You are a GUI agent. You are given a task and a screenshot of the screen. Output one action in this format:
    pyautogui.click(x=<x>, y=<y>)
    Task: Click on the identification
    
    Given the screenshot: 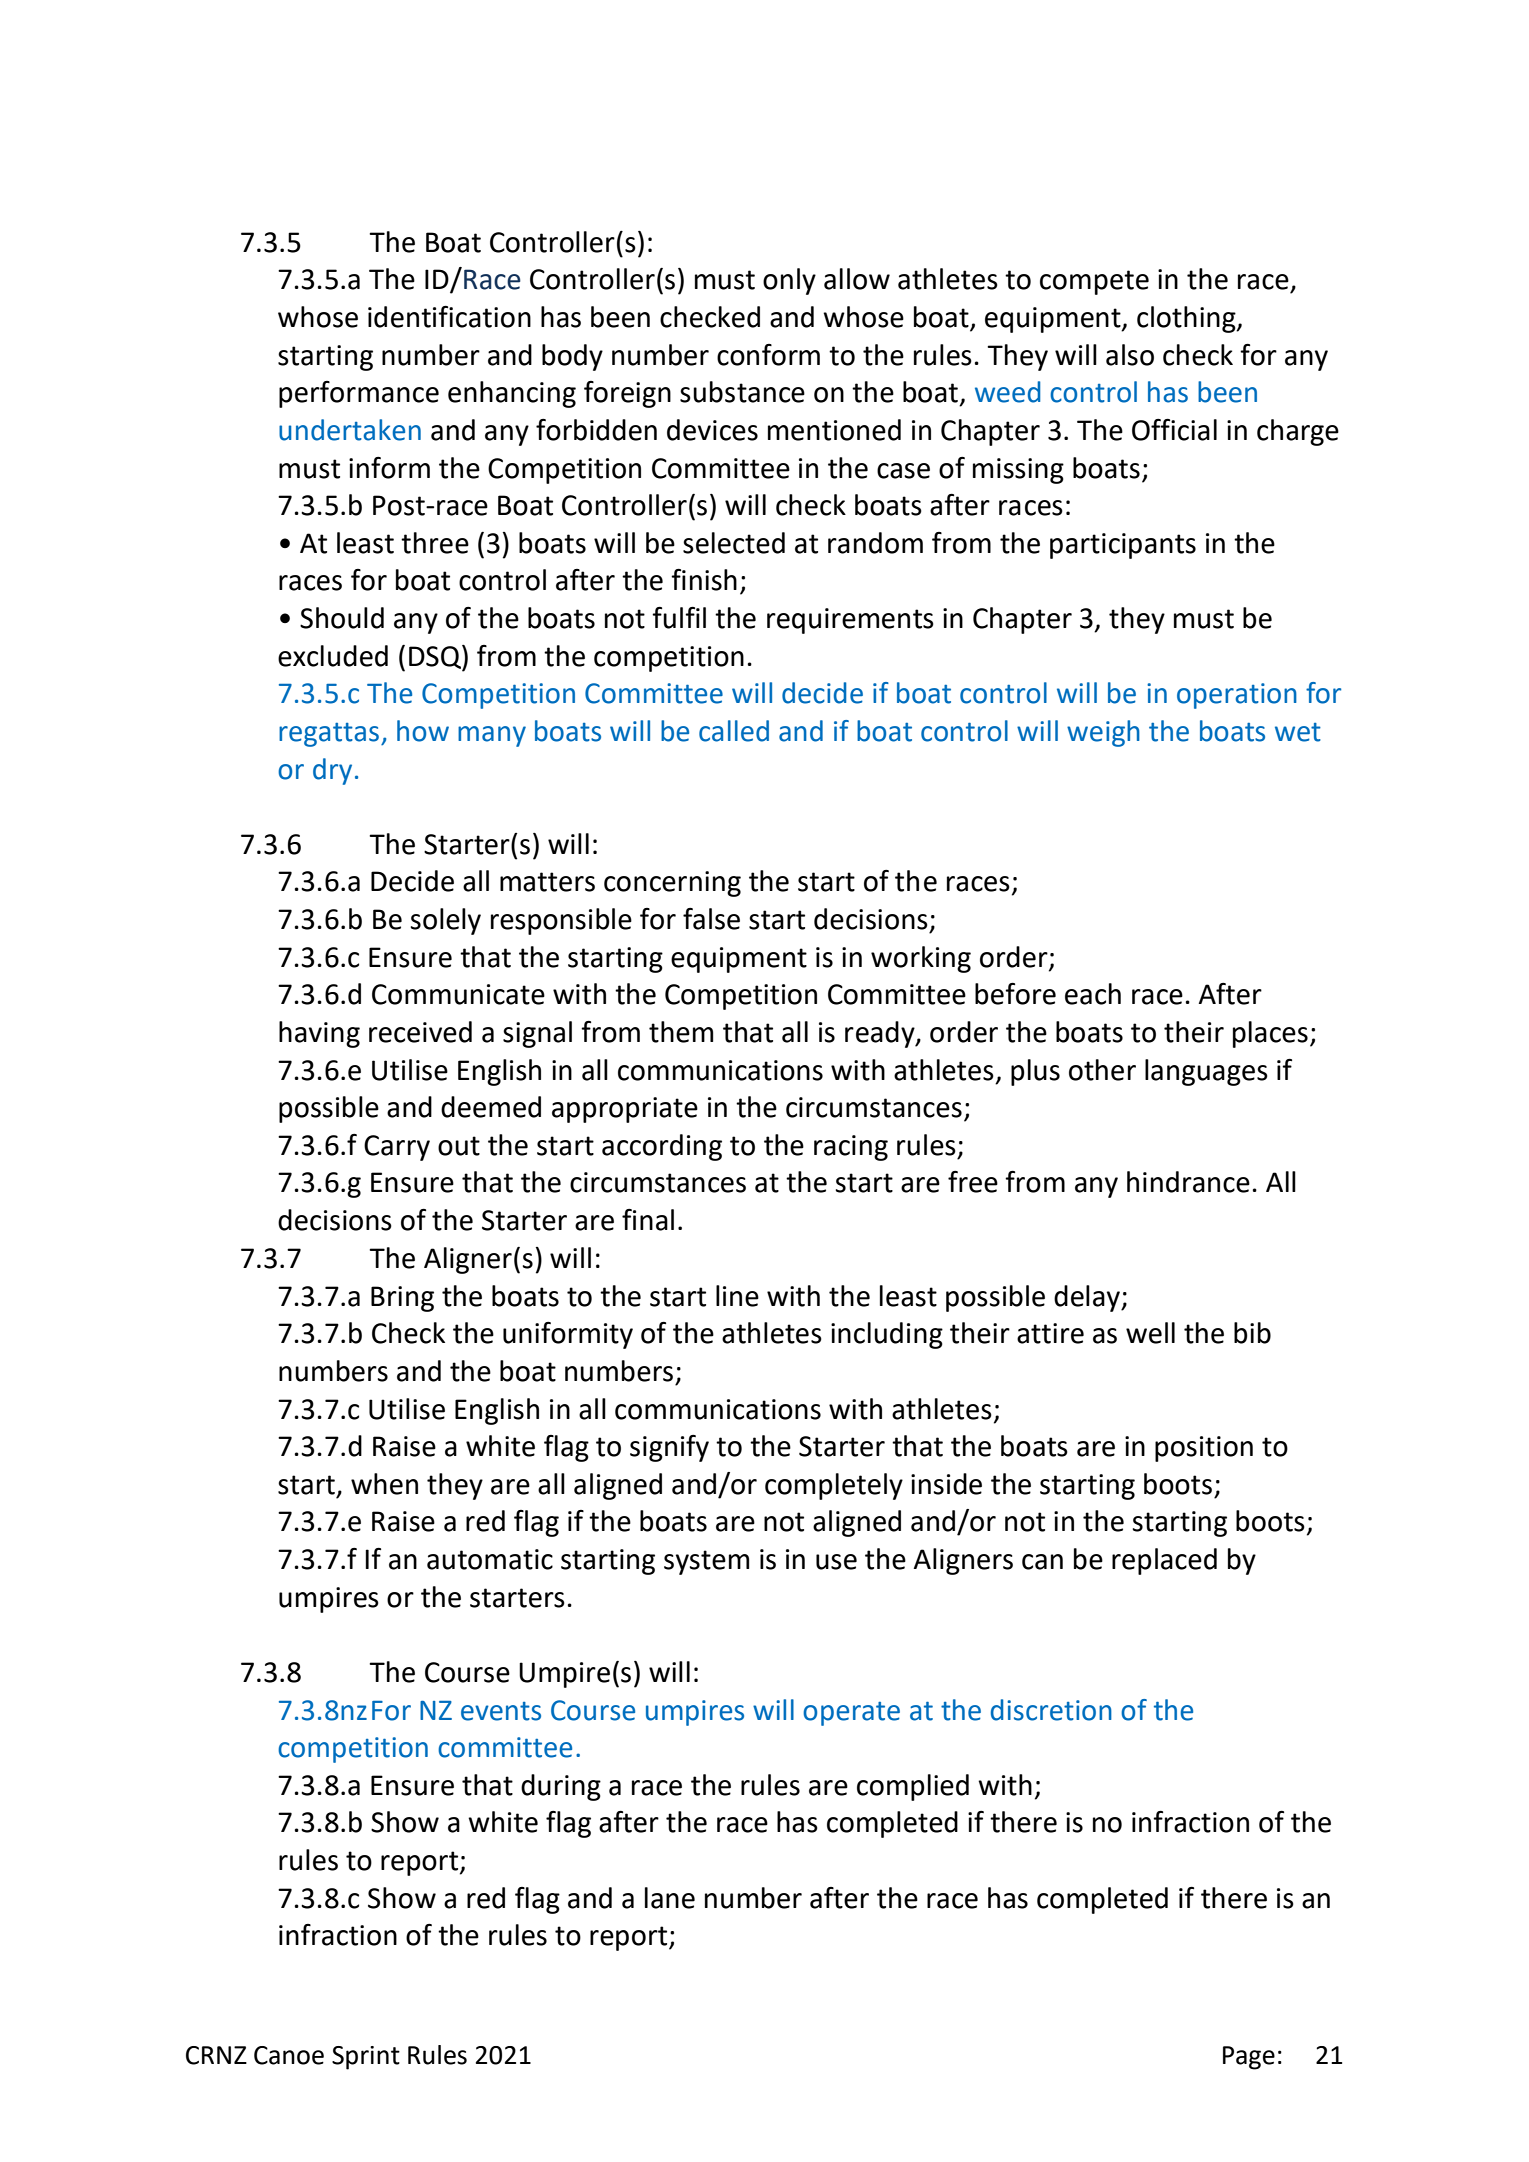 What is the action you would take?
    pyautogui.click(x=449, y=317)
